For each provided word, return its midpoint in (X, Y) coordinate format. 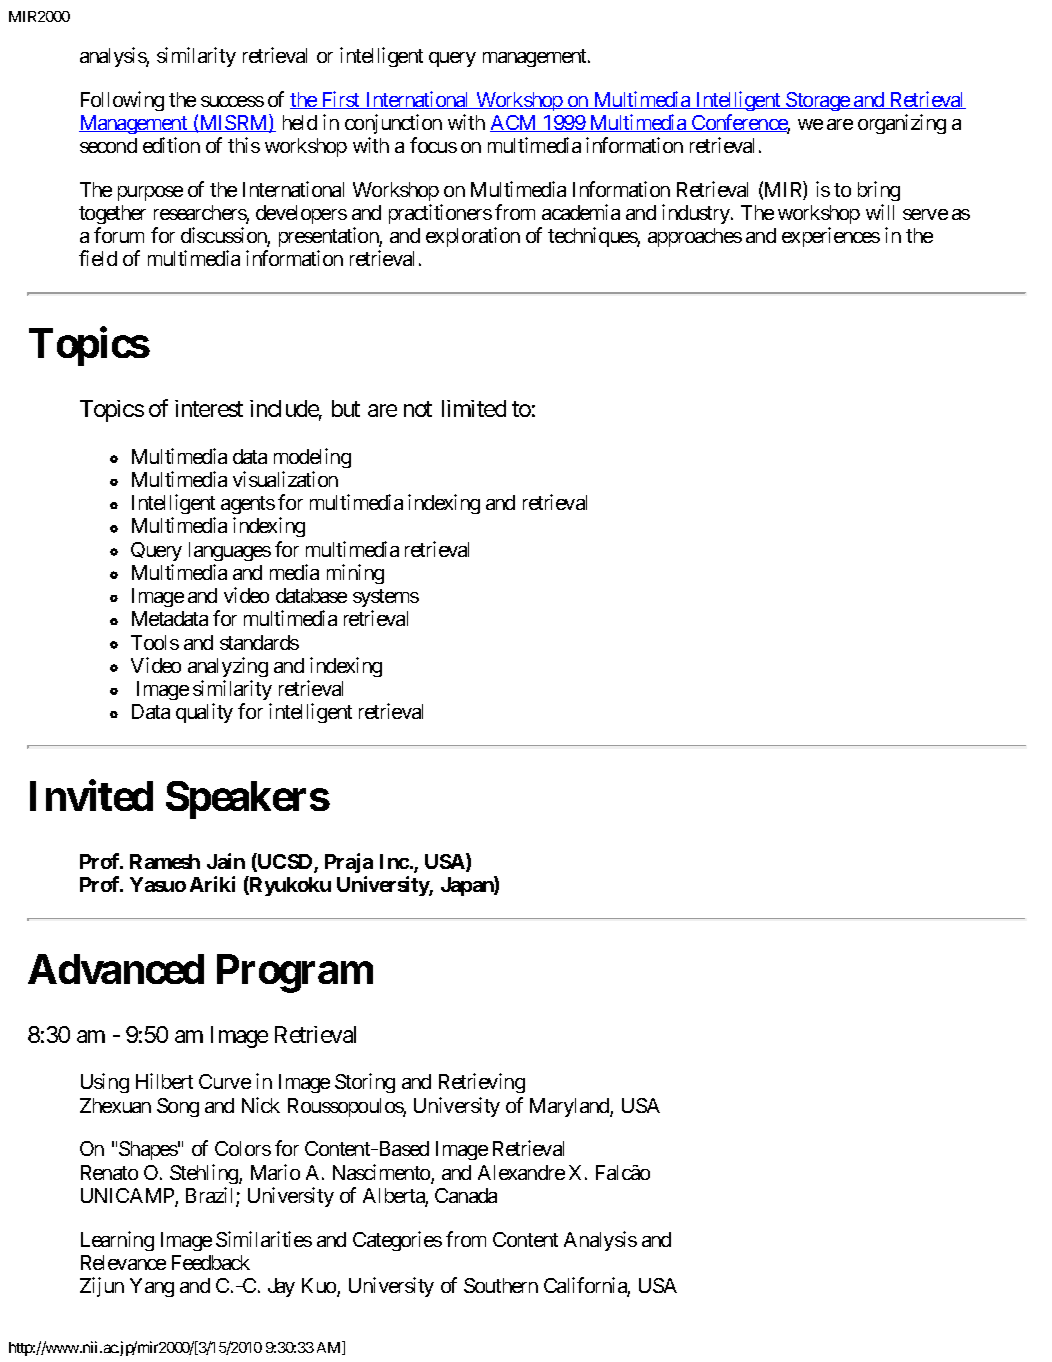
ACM (514, 123)
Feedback (211, 1262)
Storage (817, 101)
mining (355, 574)
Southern (501, 1285)
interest (209, 408)
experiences (831, 237)
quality (204, 713)
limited (474, 408)
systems (386, 600)
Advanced (116, 969)
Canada (466, 1195)
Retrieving (482, 1083)
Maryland (570, 1107)
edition (171, 145)
